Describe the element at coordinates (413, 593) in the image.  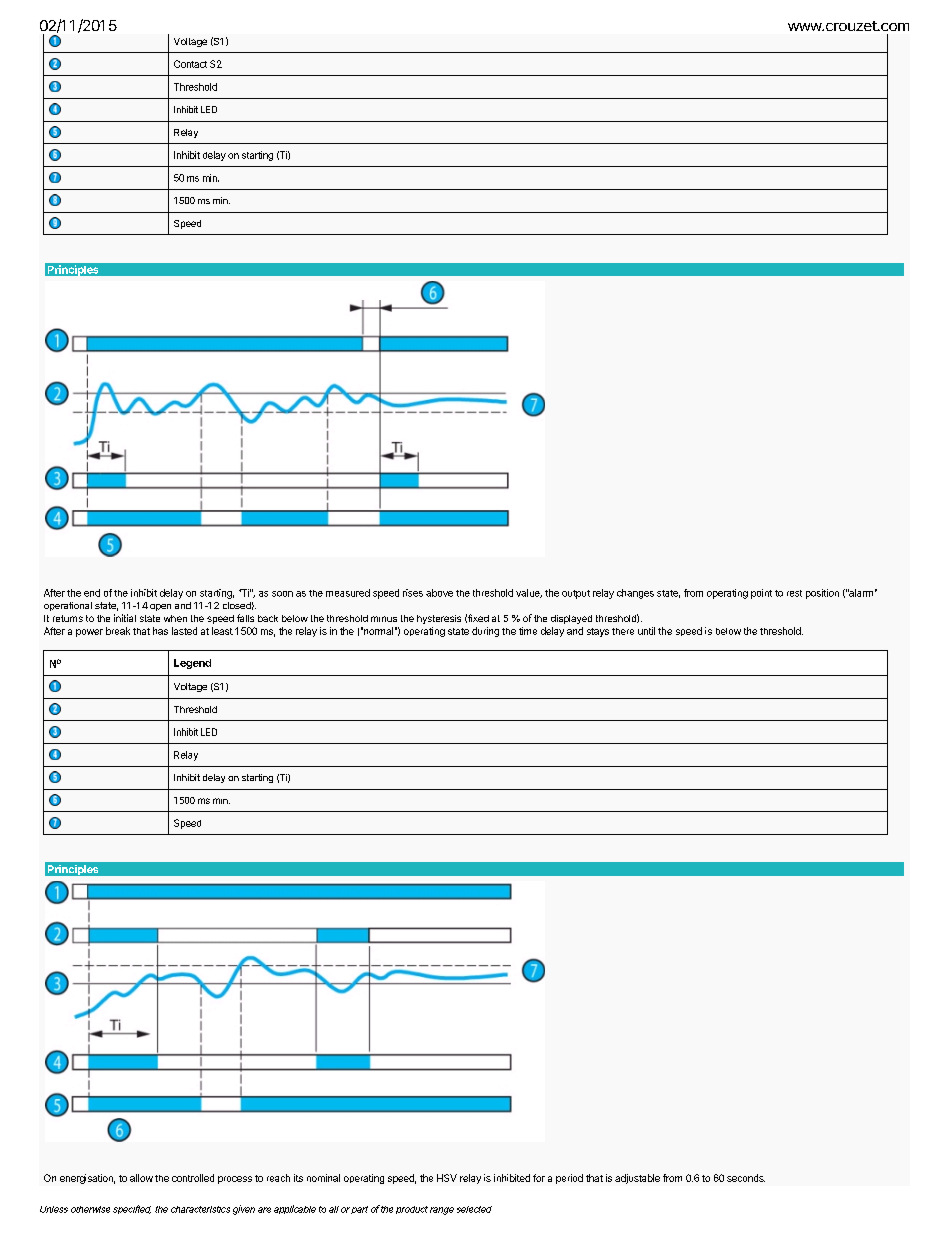
I see `rises` at that location.
